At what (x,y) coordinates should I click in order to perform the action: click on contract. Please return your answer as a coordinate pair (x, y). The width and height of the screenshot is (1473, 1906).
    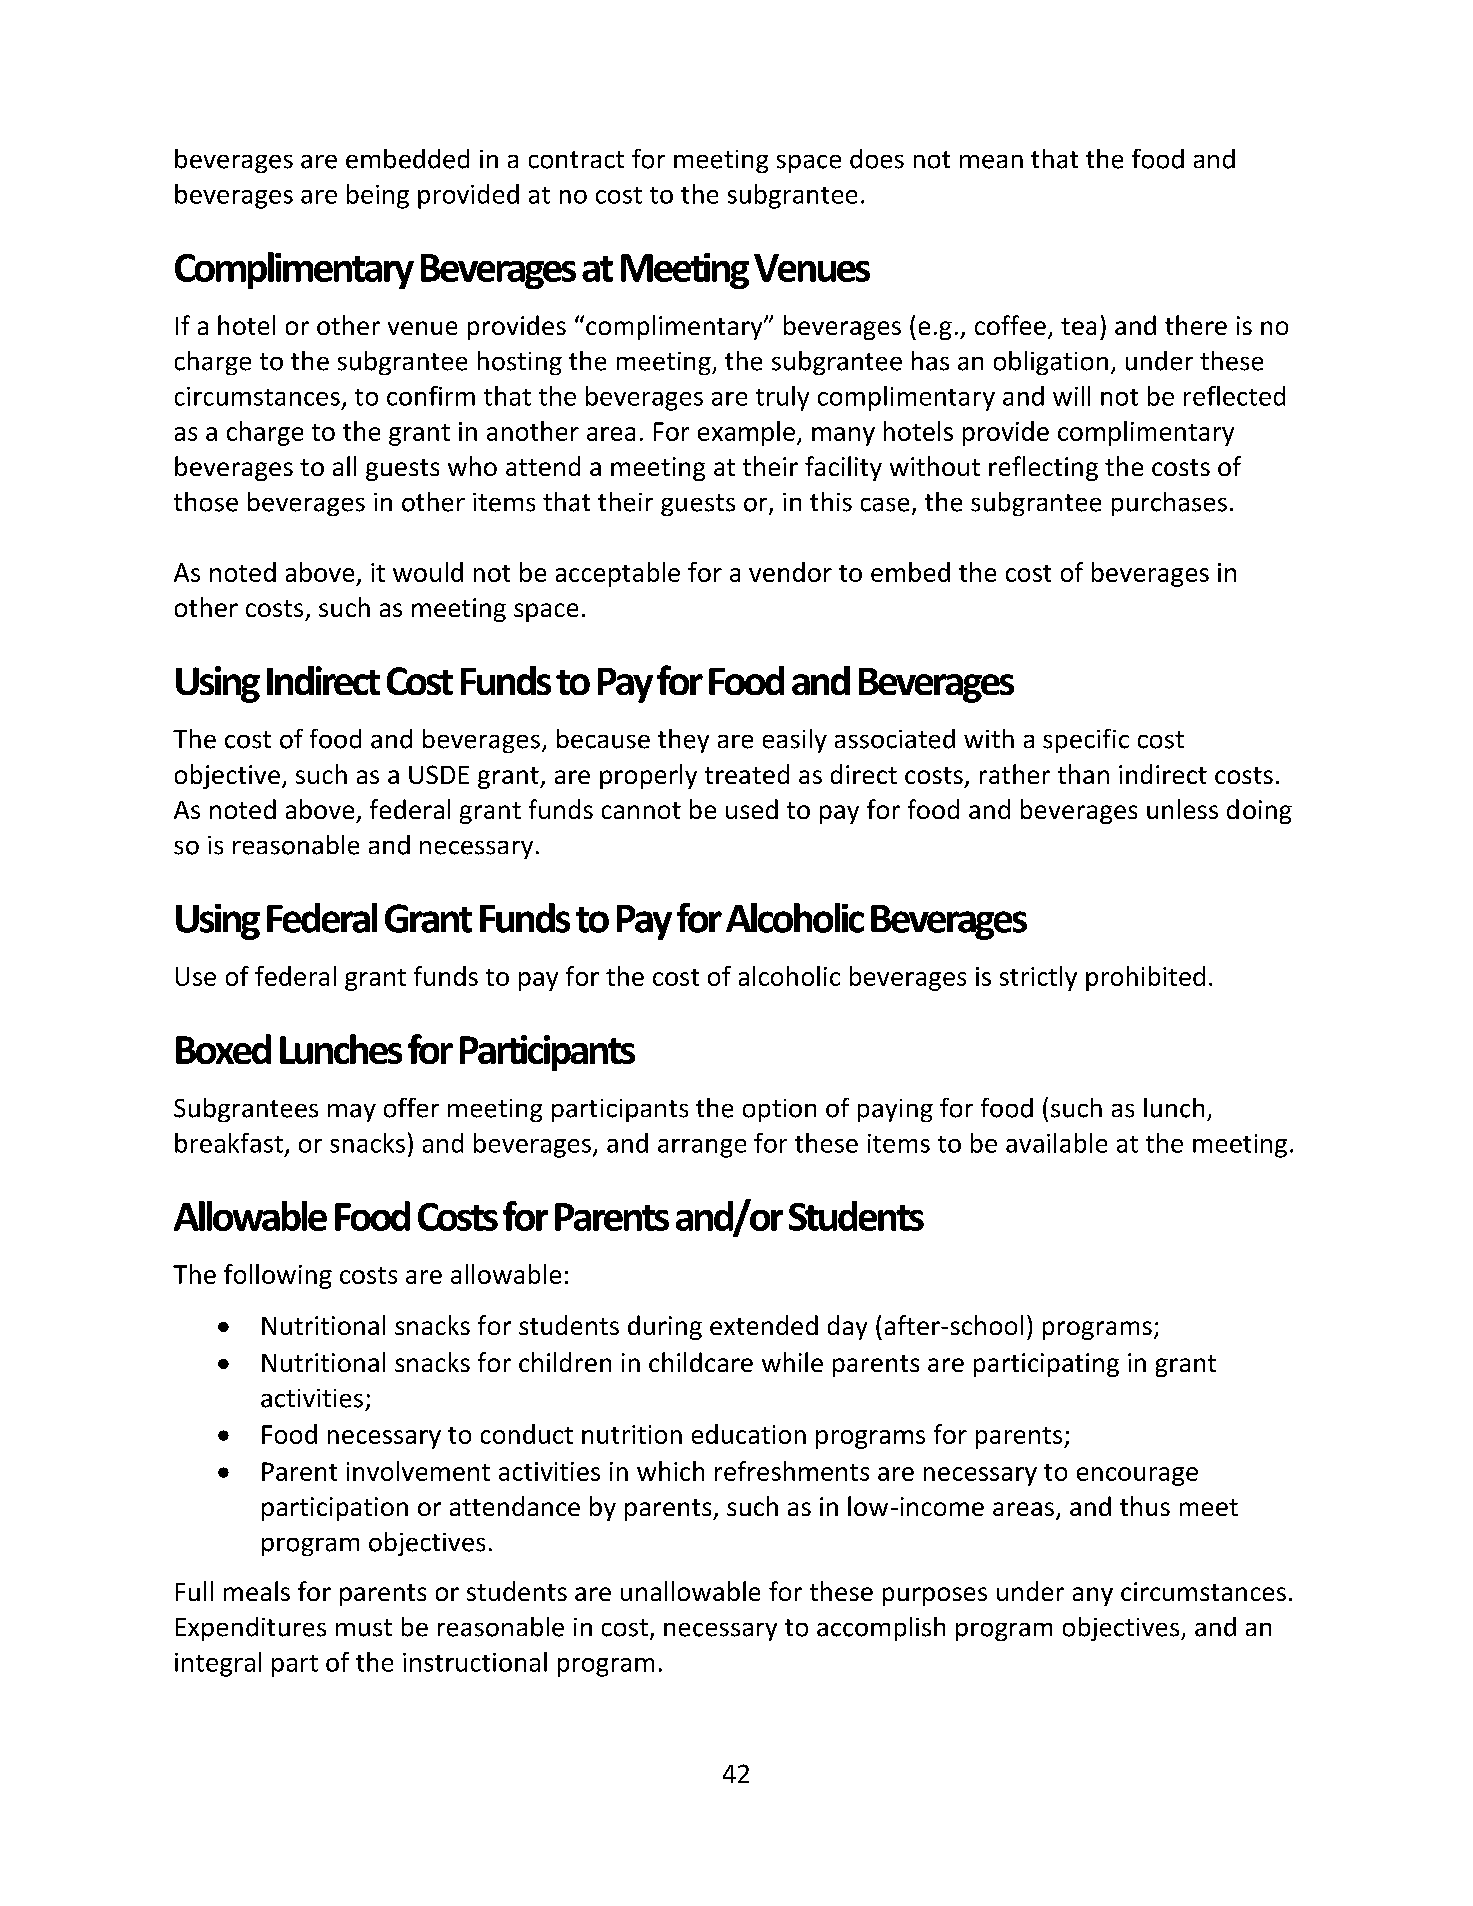
    Looking at the image, I should click on (576, 160).
